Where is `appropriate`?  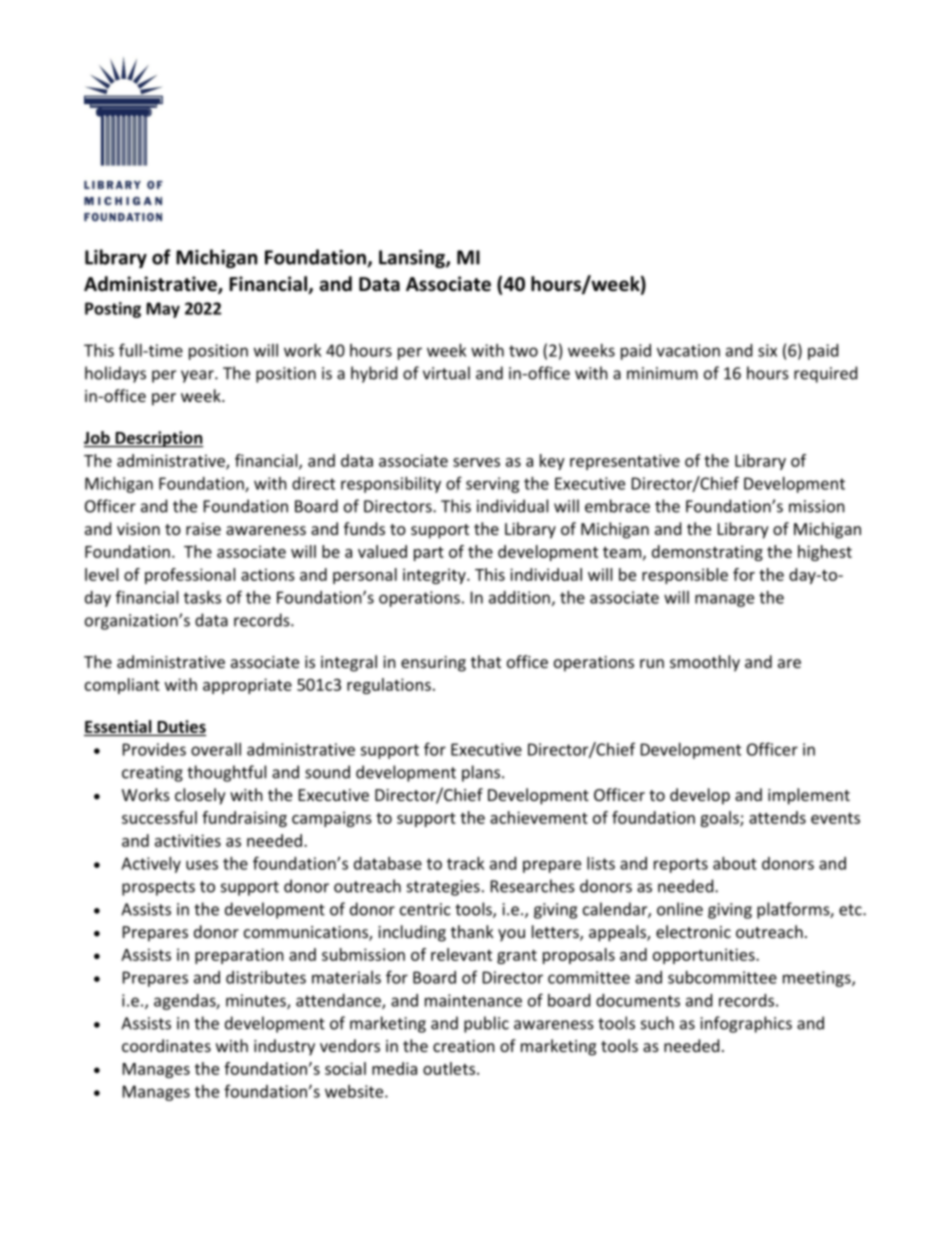 appropriate is located at coordinates (247, 686).
